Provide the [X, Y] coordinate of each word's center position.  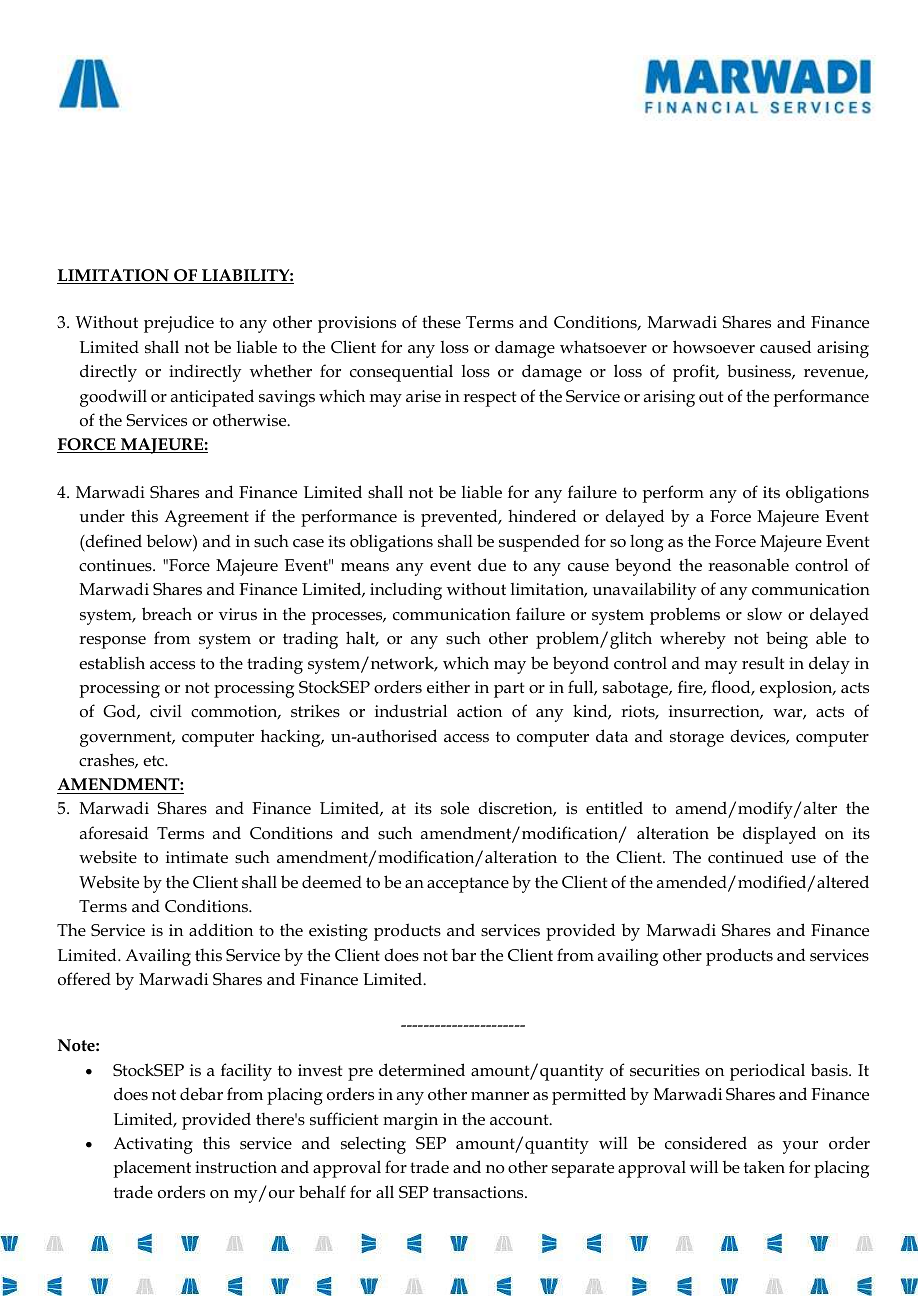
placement [152, 1169]
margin [410, 1121]
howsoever [714, 347]
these [441, 322]
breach [167, 613]
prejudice [179, 324]
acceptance [468, 885]
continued [745, 857]
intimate [197, 857]
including [406, 591]
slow [764, 614]
